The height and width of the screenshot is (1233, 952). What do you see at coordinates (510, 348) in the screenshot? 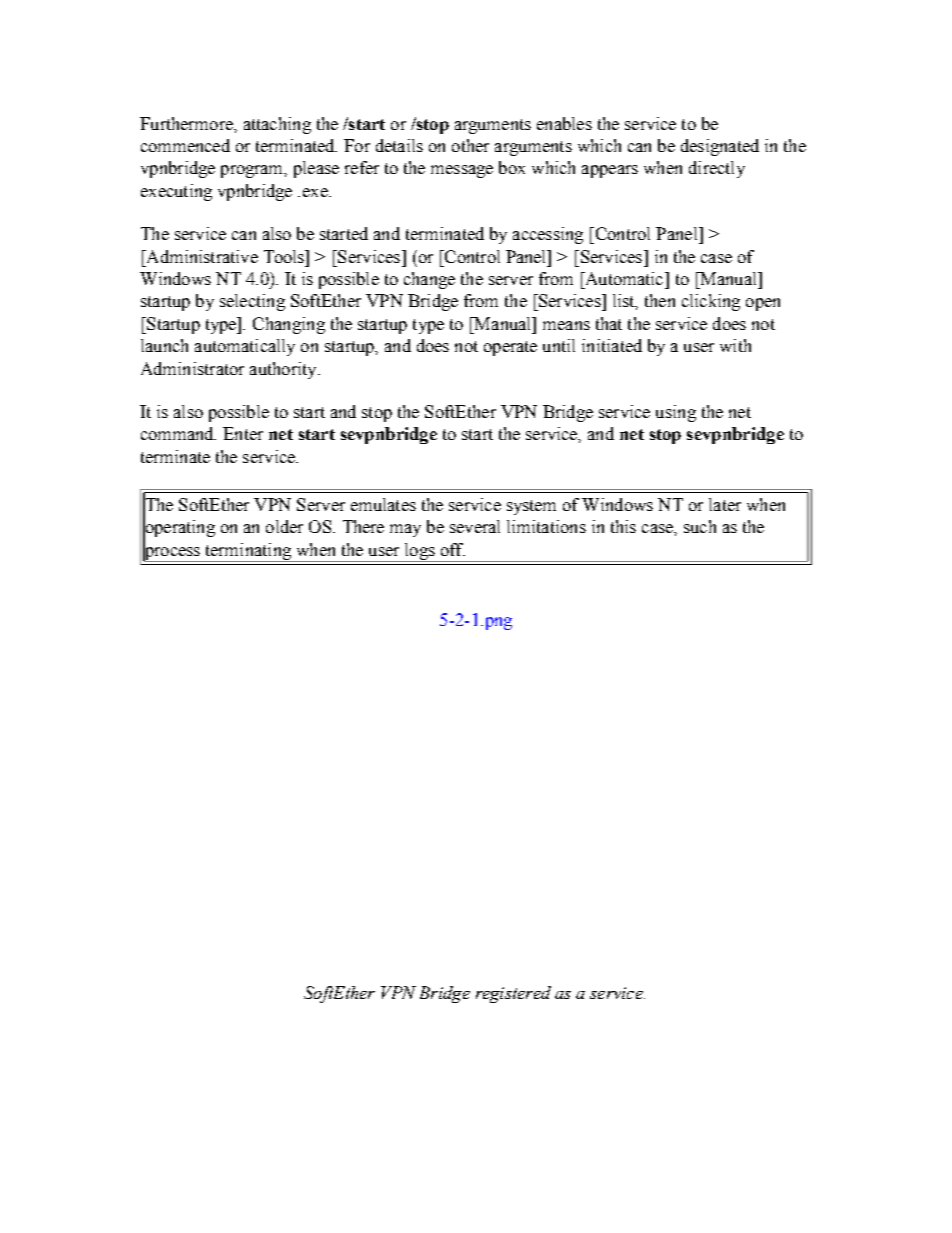
I see `operate` at bounding box center [510, 348].
